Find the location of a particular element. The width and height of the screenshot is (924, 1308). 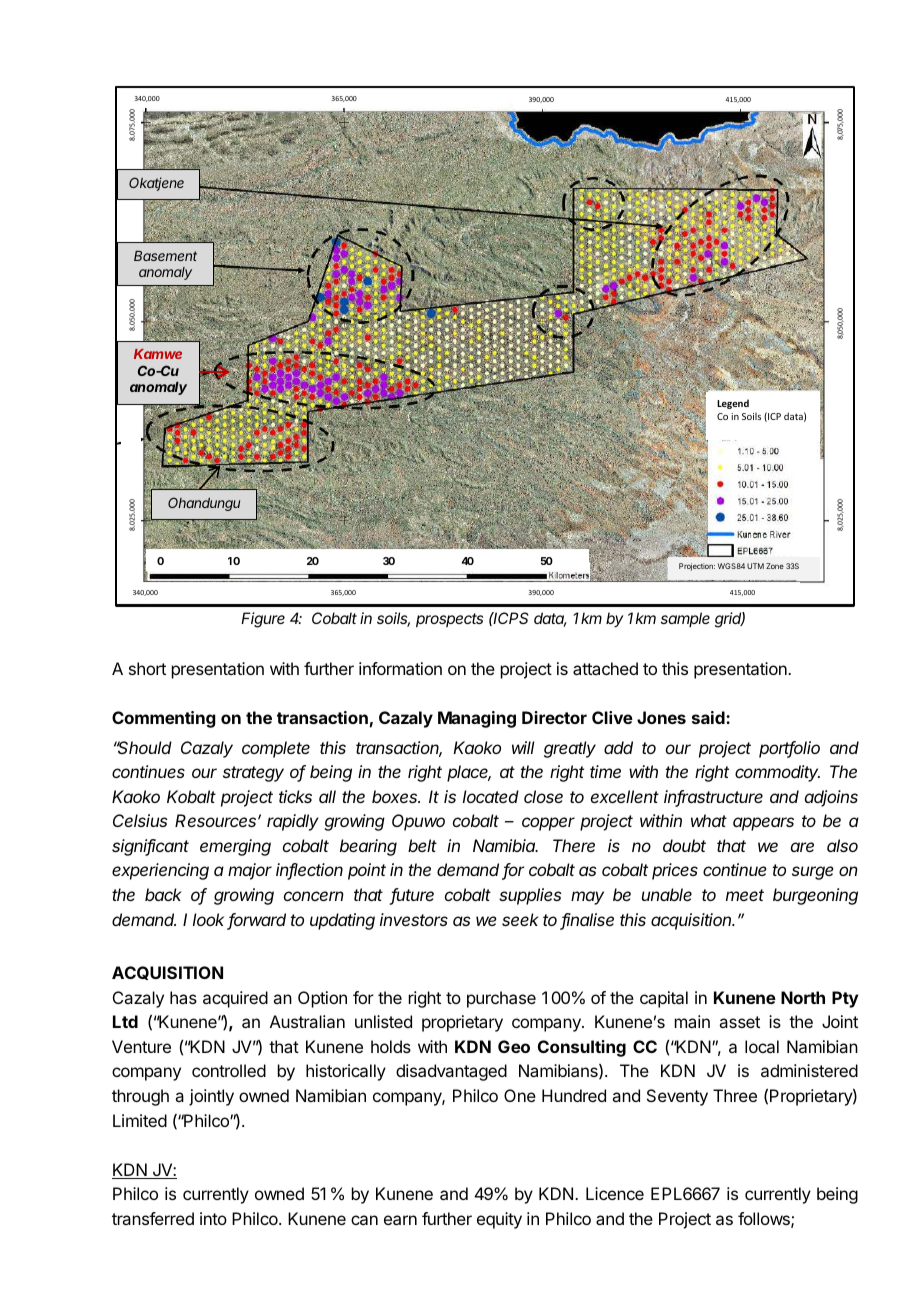

Licence is located at coordinates (615, 1193).
